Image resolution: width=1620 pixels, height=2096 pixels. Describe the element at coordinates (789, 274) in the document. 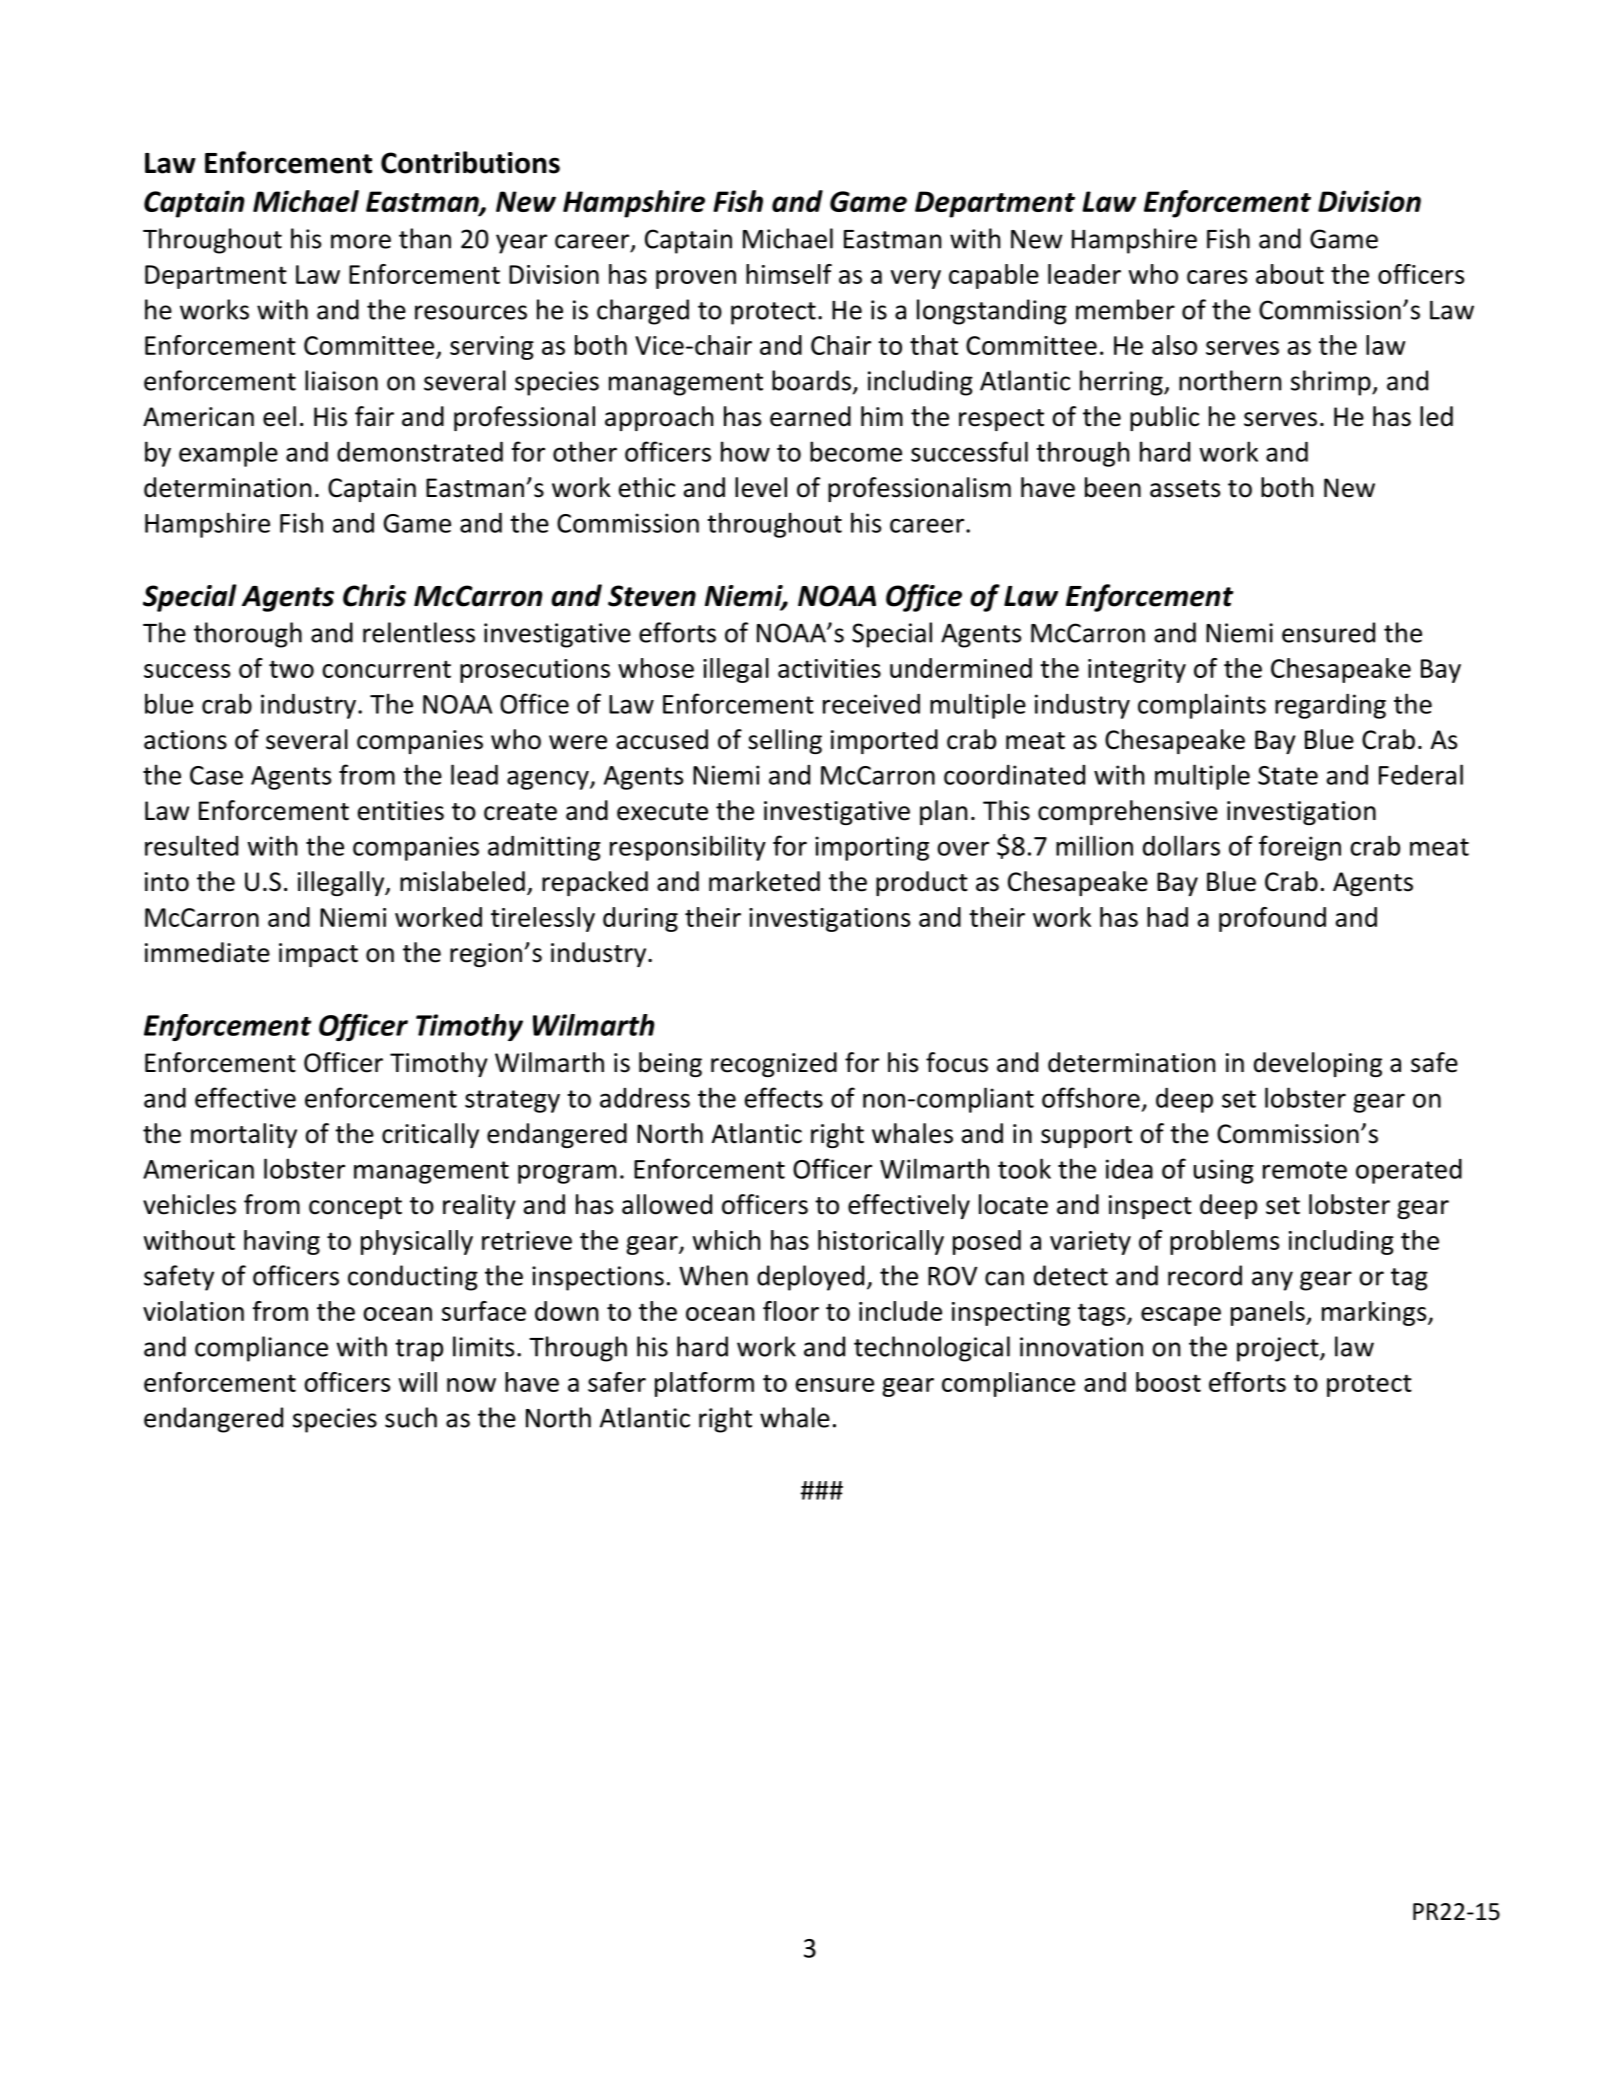

I see `himself` at that location.
